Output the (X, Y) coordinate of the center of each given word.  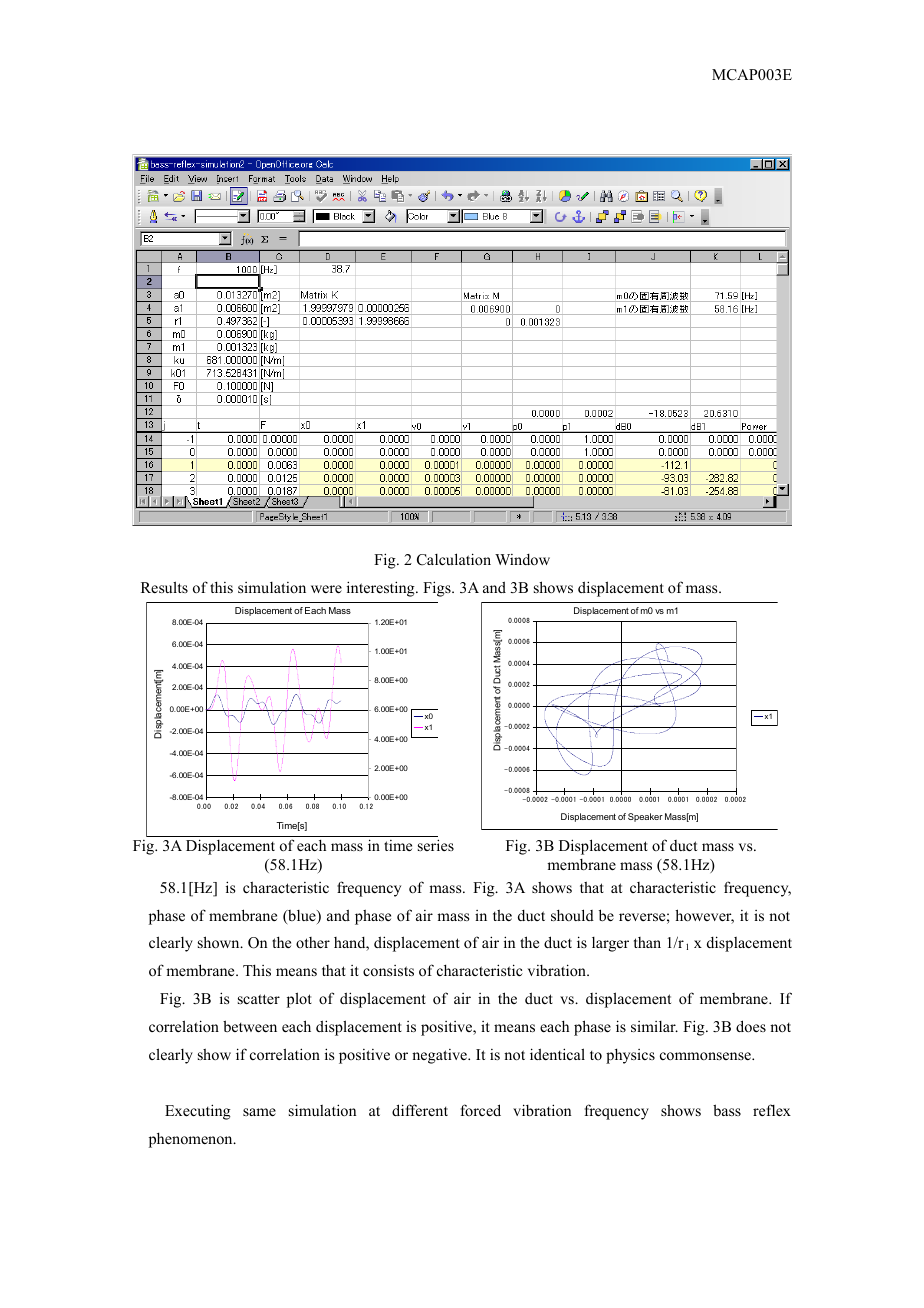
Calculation (454, 559)
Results (164, 587)
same (259, 1112)
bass (727, 1110)
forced (481, 1110)
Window (522, 559)
